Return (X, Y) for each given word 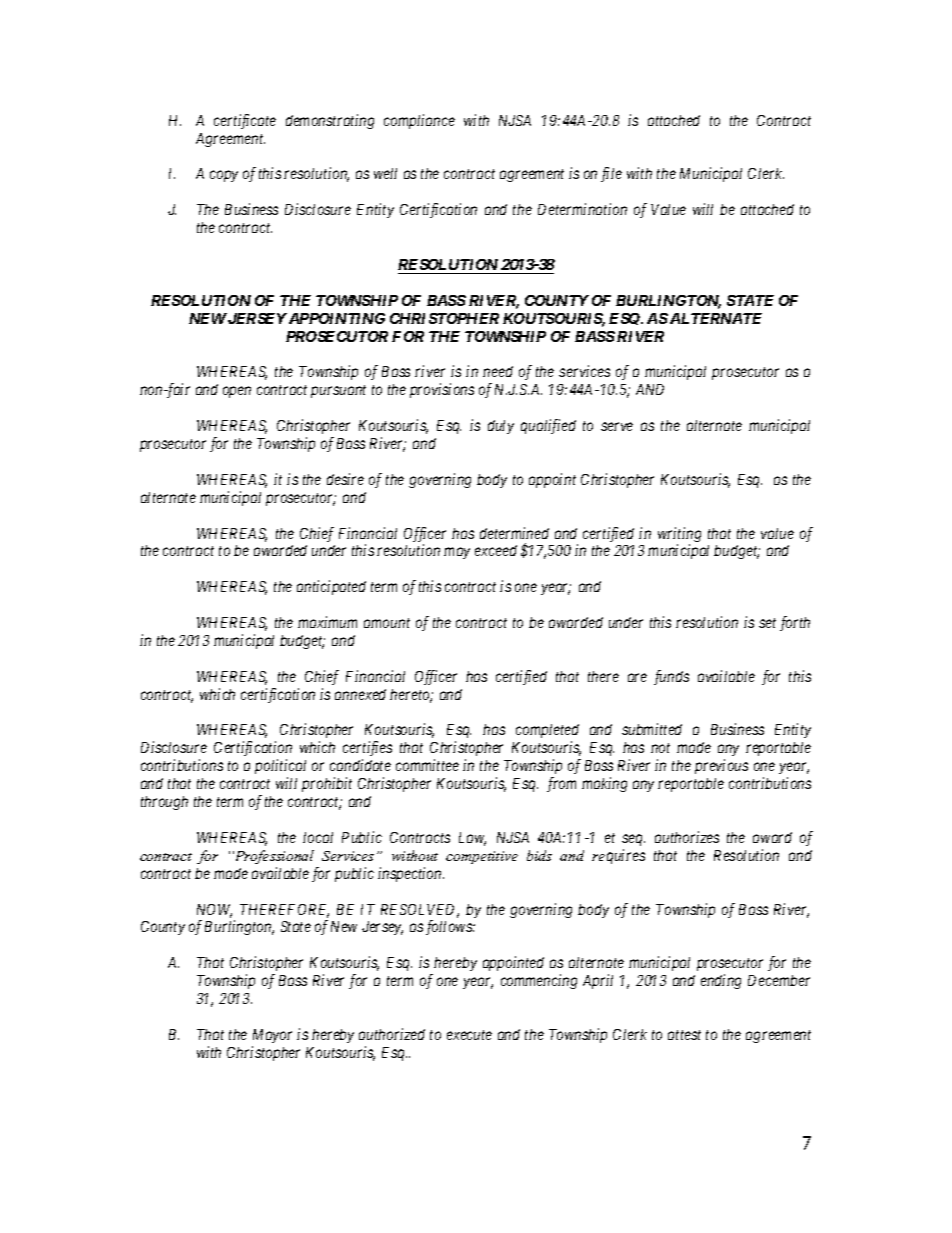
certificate (245, 121)
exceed (496, 550)
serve (617, 426)
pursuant (338, 391)
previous (721, 766)
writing (679, 536)
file (611, 174)
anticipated (331, 587)
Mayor (272, 1036)
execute (469, 1035)
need (498, 371)
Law (472, 839)
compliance (419, 121)
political (280, 766)
